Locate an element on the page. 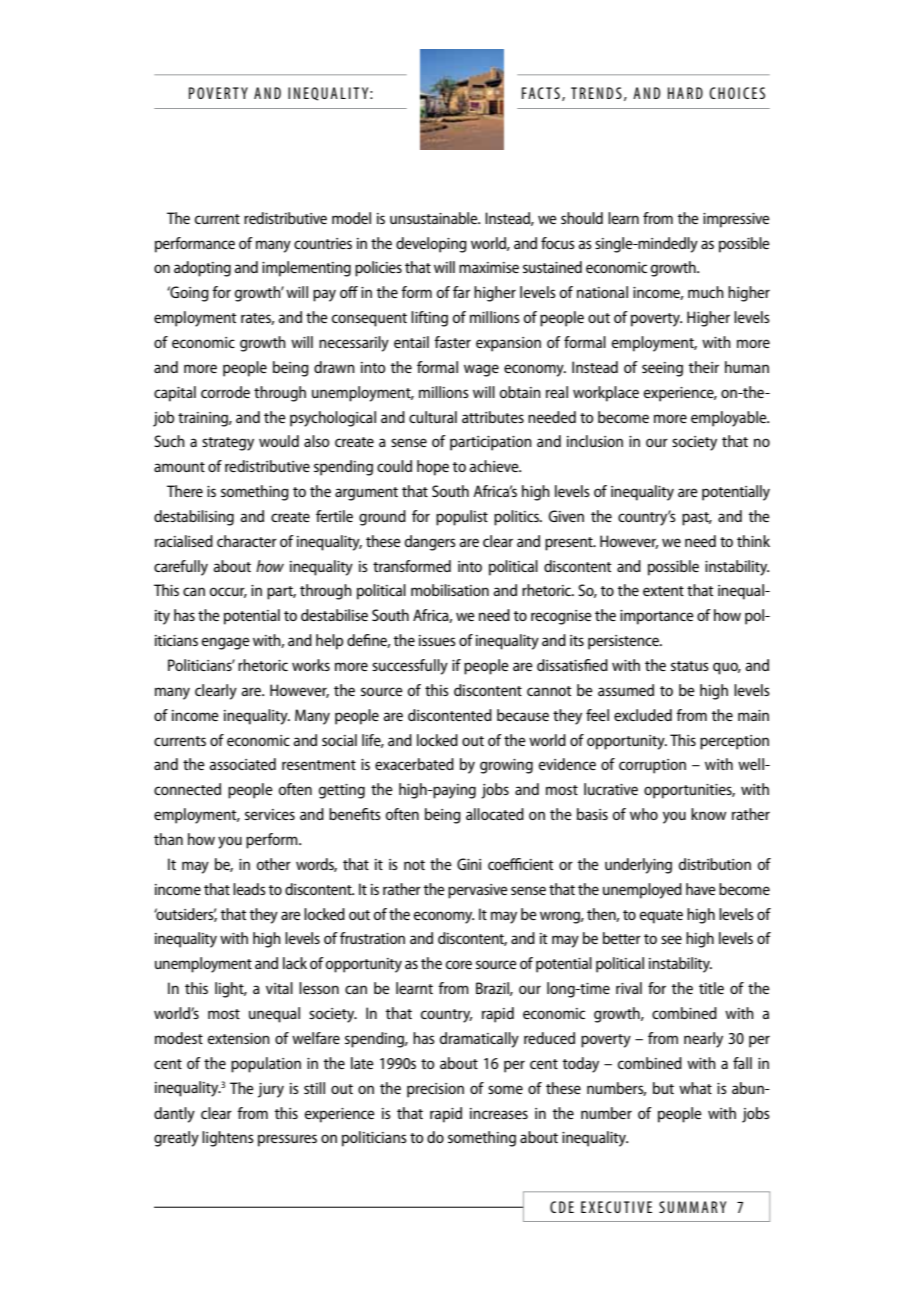 The height and width of the page is (1308, 924). adopting is located at coordinates (202, 269).
